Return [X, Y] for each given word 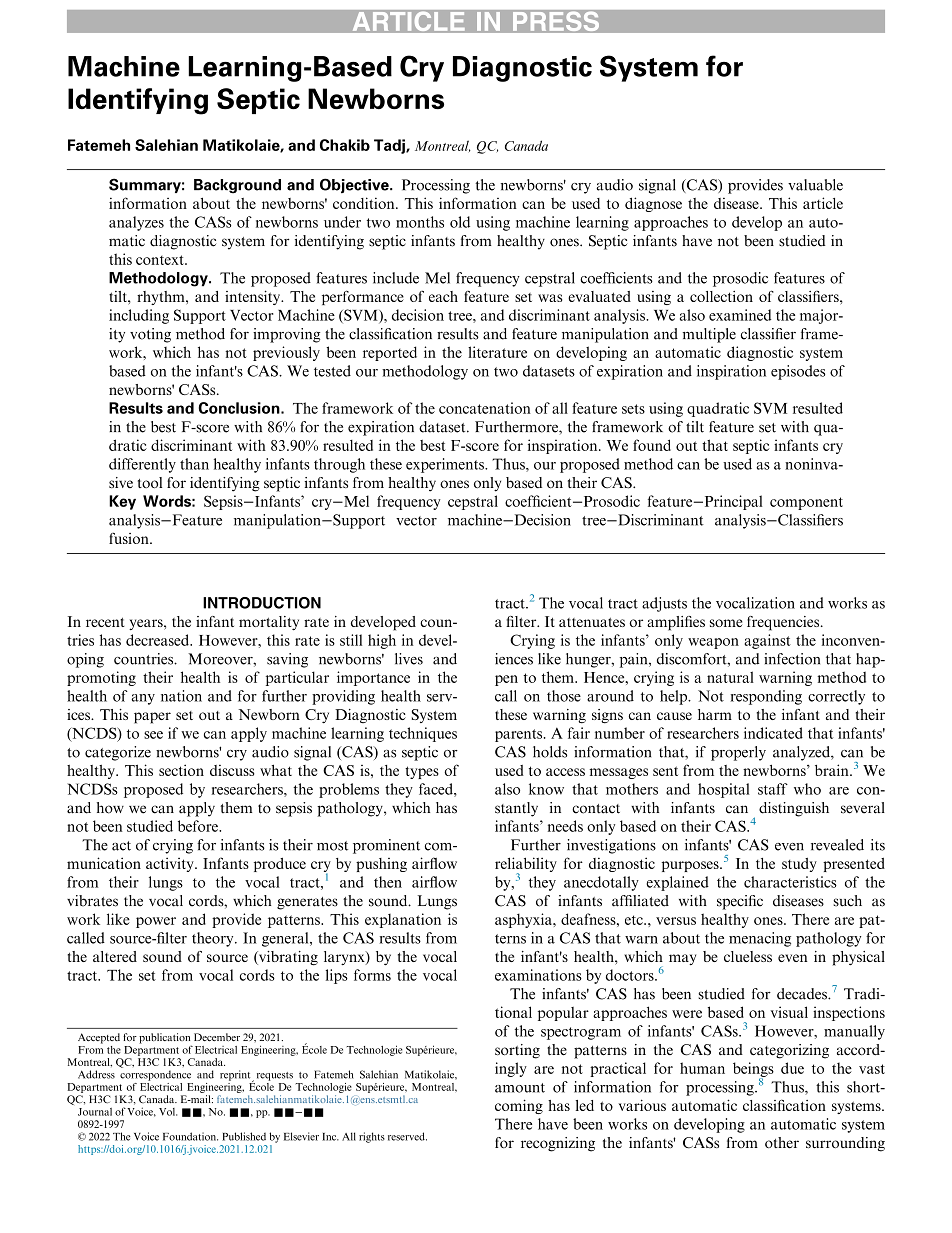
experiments [446, 465]
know [546, 789]
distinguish [794, 809]
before [199, 826]
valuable [815, 185]
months [420, 222]
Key [122, 502]
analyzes [136, 223]
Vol [168, 1112]
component [806, 503]
